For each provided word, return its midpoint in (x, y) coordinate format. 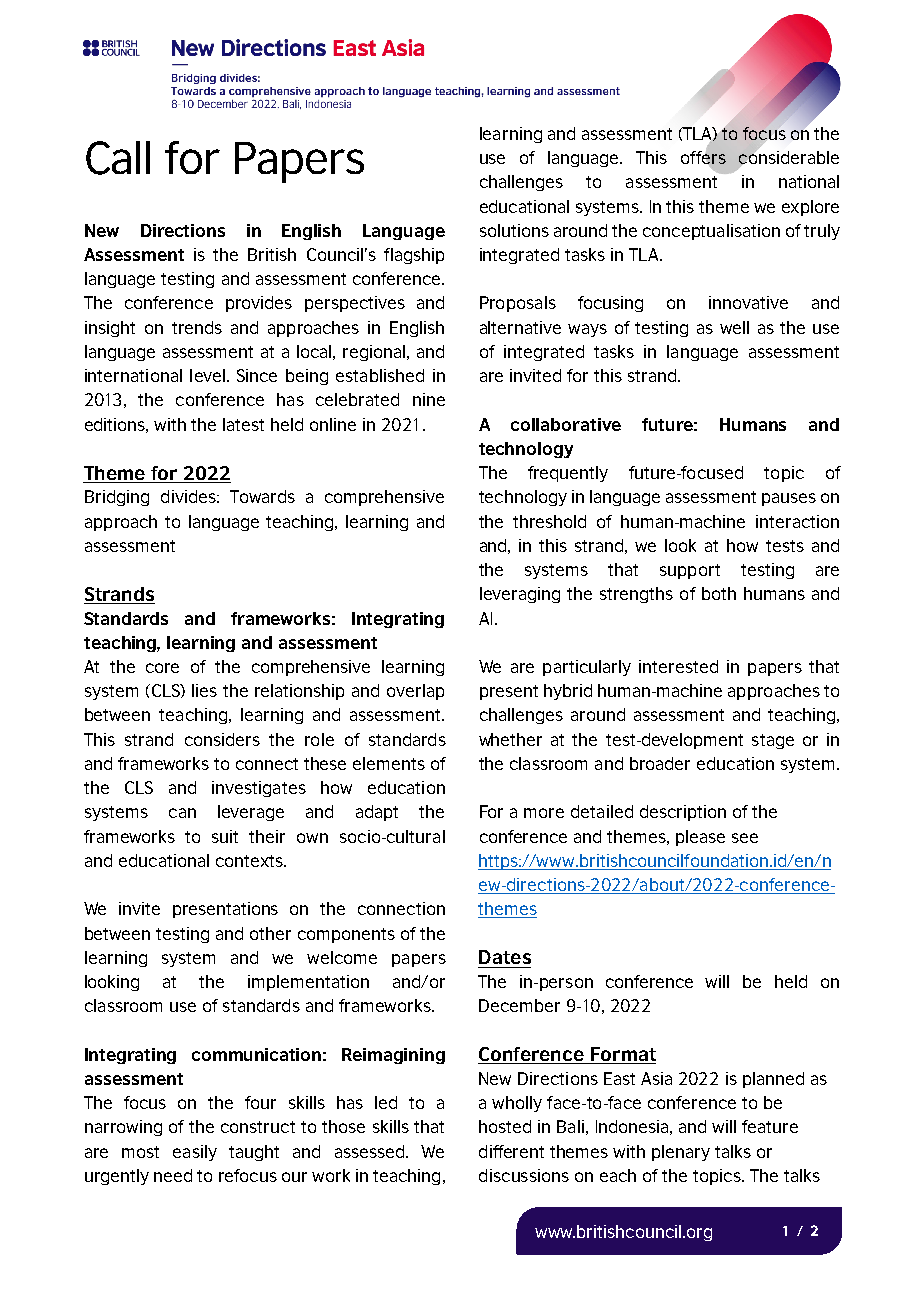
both (719, 593)
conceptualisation (711, 232)
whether (510, 739)
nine (429, 399)
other (270, 933)
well (734, 327)
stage (773, 741)
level (207, 375)
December (519, 1005)
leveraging (520, 595)
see (745, 838)
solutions (514, 230)
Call (118, 158)
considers (222, 739)
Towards (262, 496)
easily (195, 1153)
